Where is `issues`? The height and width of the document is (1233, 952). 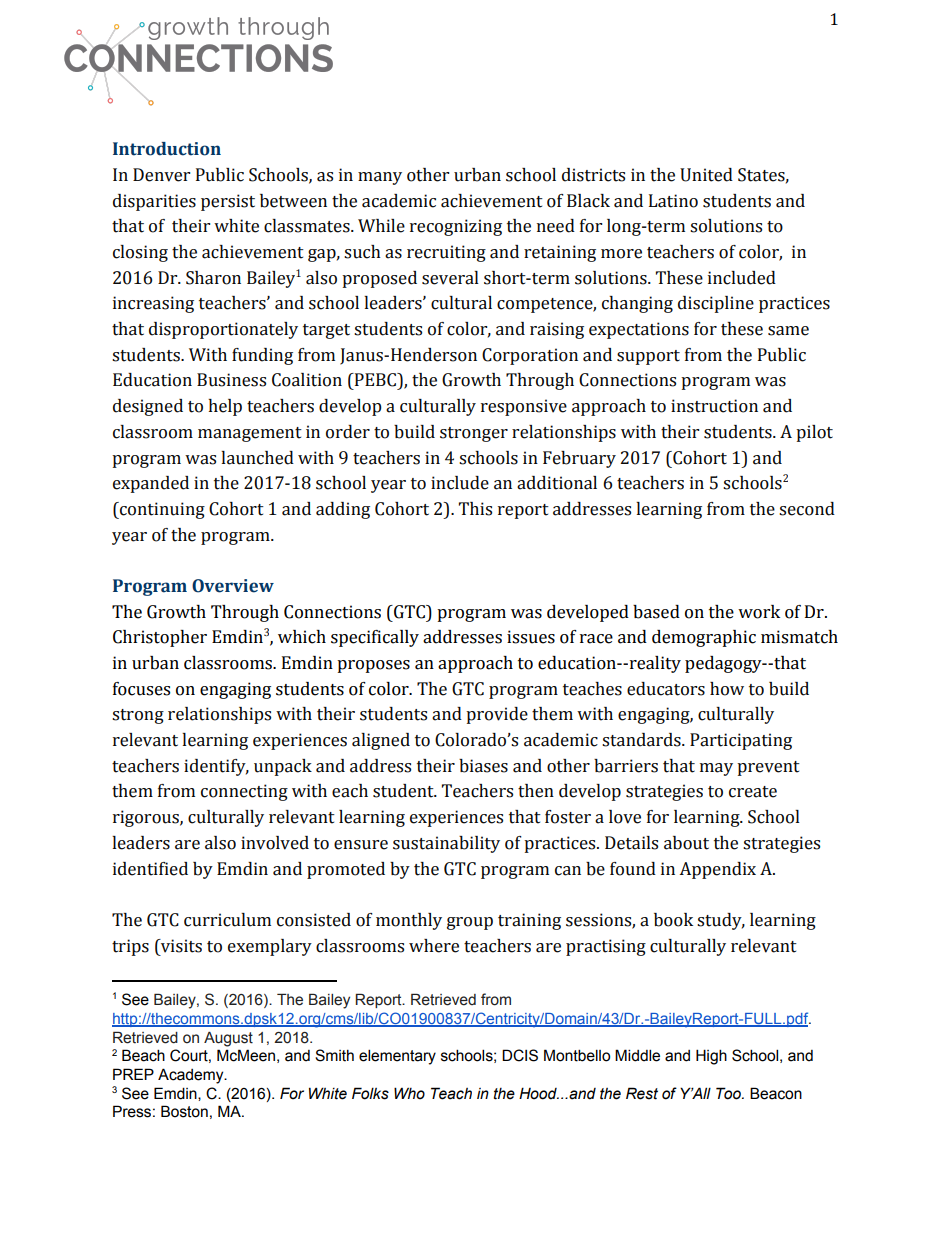
issues is located at coordinates (531, 637).
